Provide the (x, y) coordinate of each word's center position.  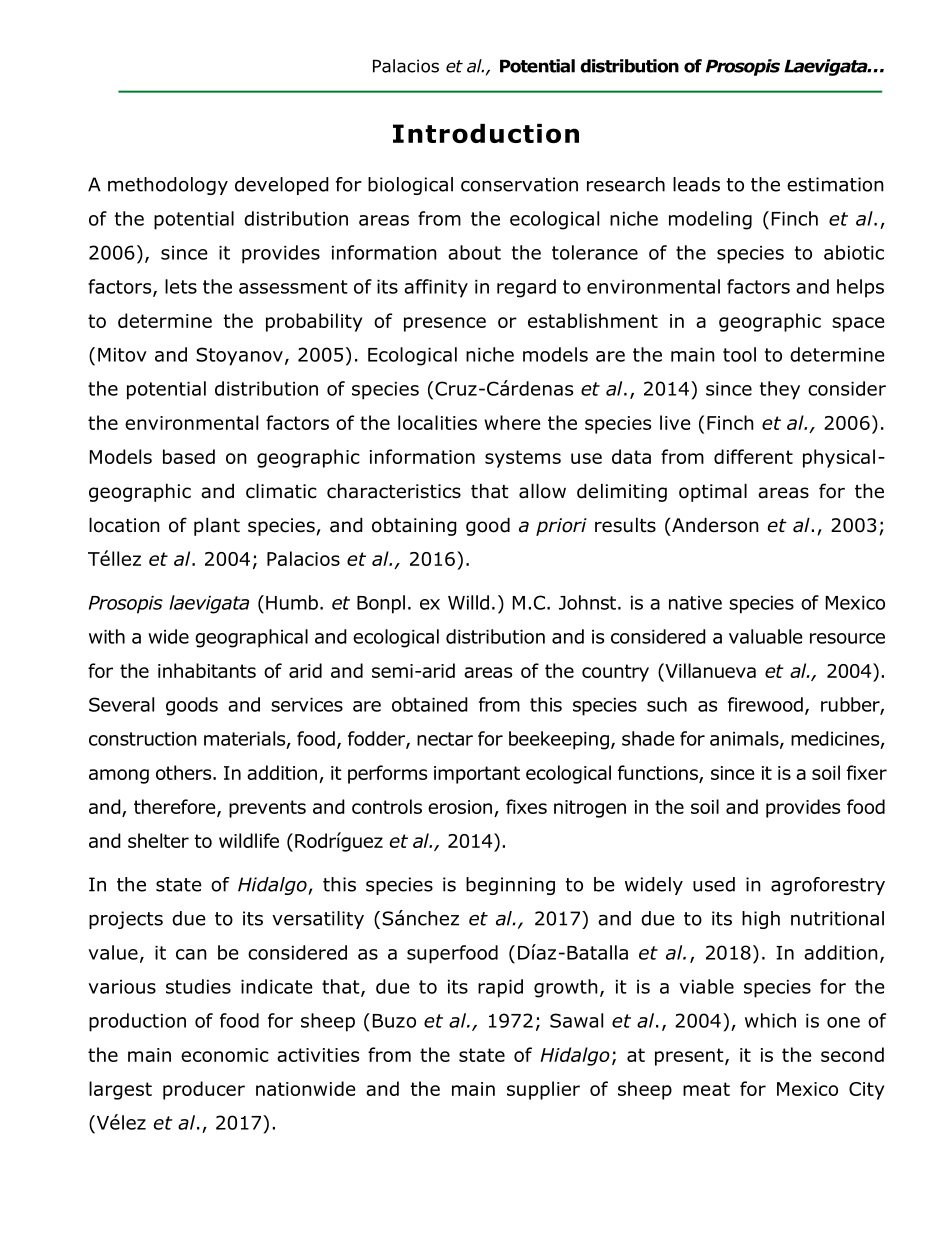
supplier (543, 1090)
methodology (168, 186)
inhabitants (207, 670)
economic (225, 1055)
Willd (468, 602)
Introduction (486, 133)
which (770, 1020)
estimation (835, 184)
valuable (766, 636)
